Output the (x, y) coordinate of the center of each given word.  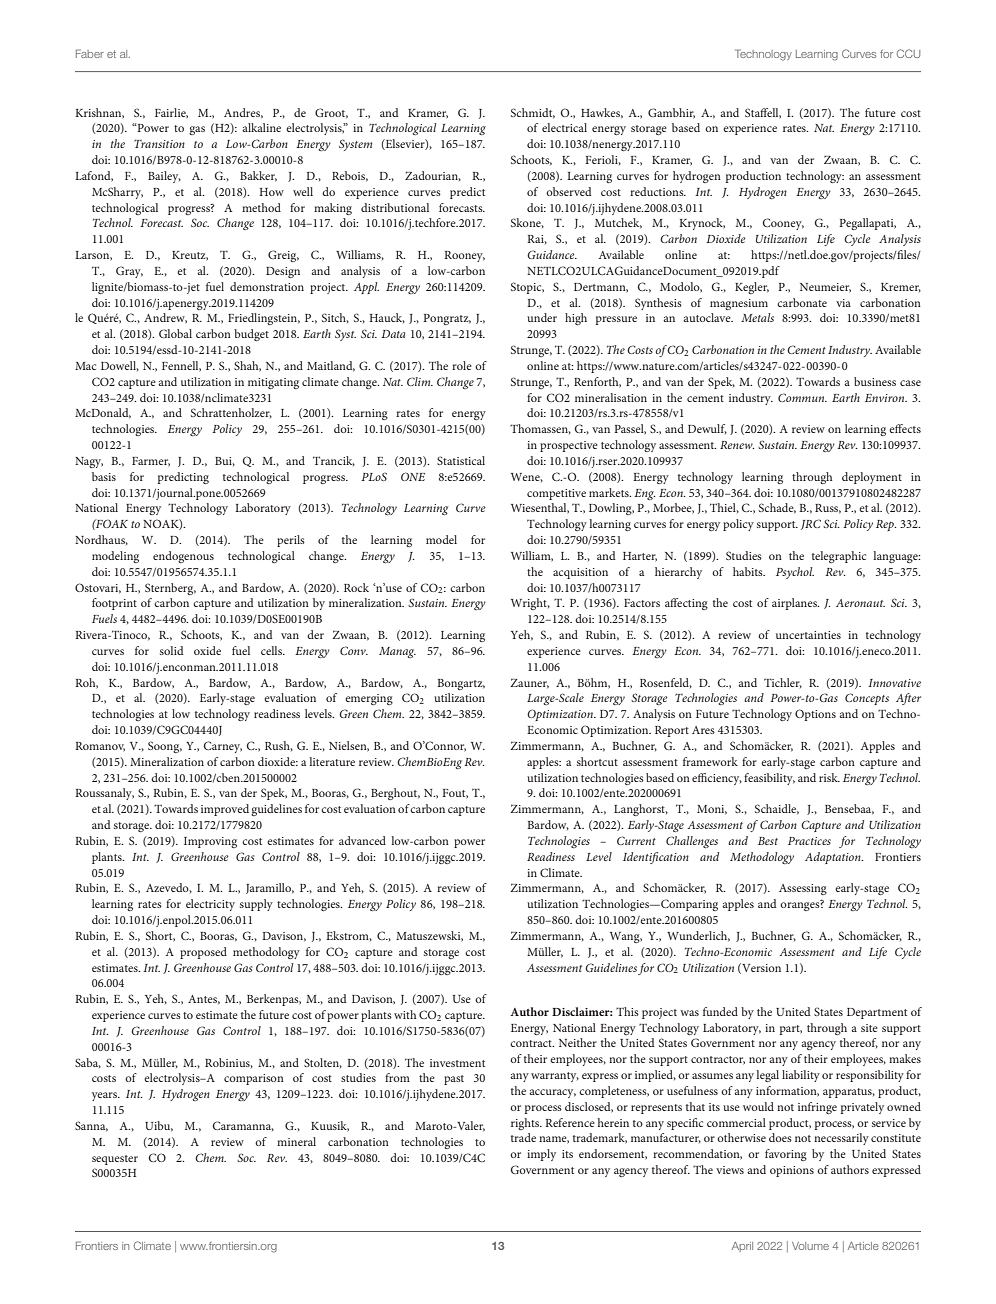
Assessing (803, 889)
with (405, 1014)
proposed (203, 953)
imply (541, 1155)
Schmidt (533, 113)
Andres (243, 113)
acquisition (580, 573)
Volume (810, 1246)
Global (175, 333)
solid (172, 650)
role (462, 365)
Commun (802, 397)
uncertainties (808, 635)
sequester (115, 1160)
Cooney (783, 224)
